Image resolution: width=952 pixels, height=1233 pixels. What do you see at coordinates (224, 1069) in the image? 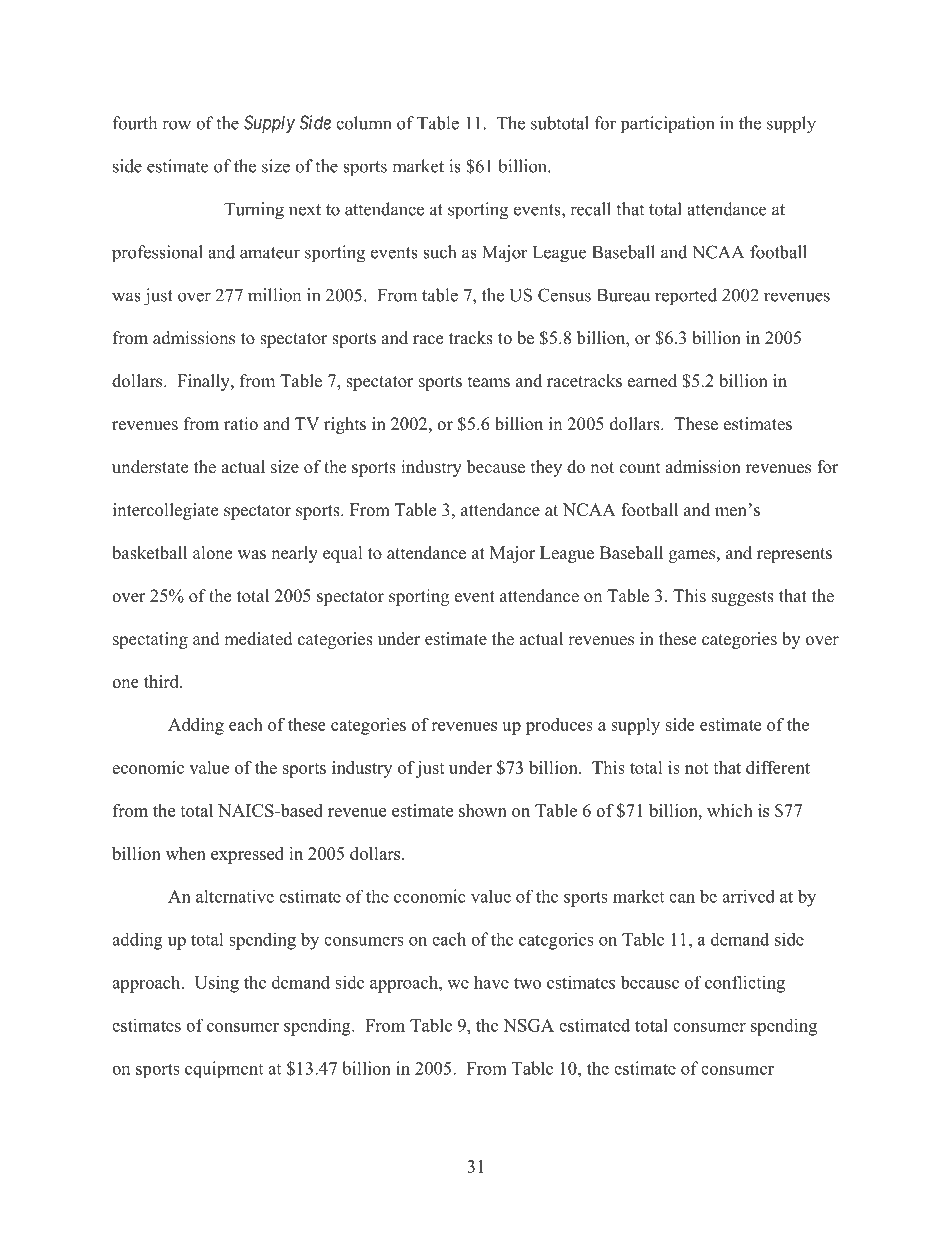
I see `equipment` at bounding box center [224, 1069].
